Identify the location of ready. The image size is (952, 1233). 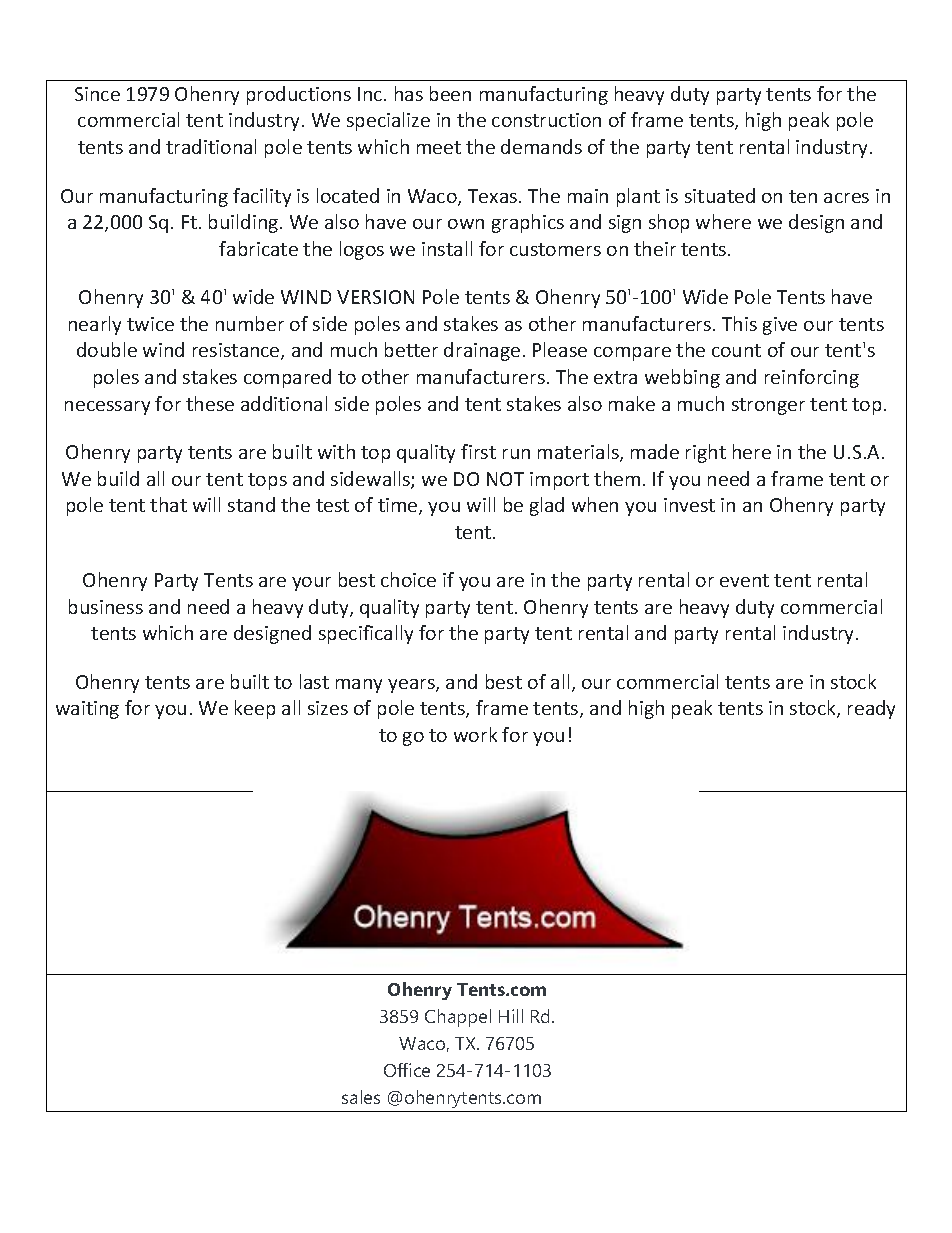
(871, 709).
